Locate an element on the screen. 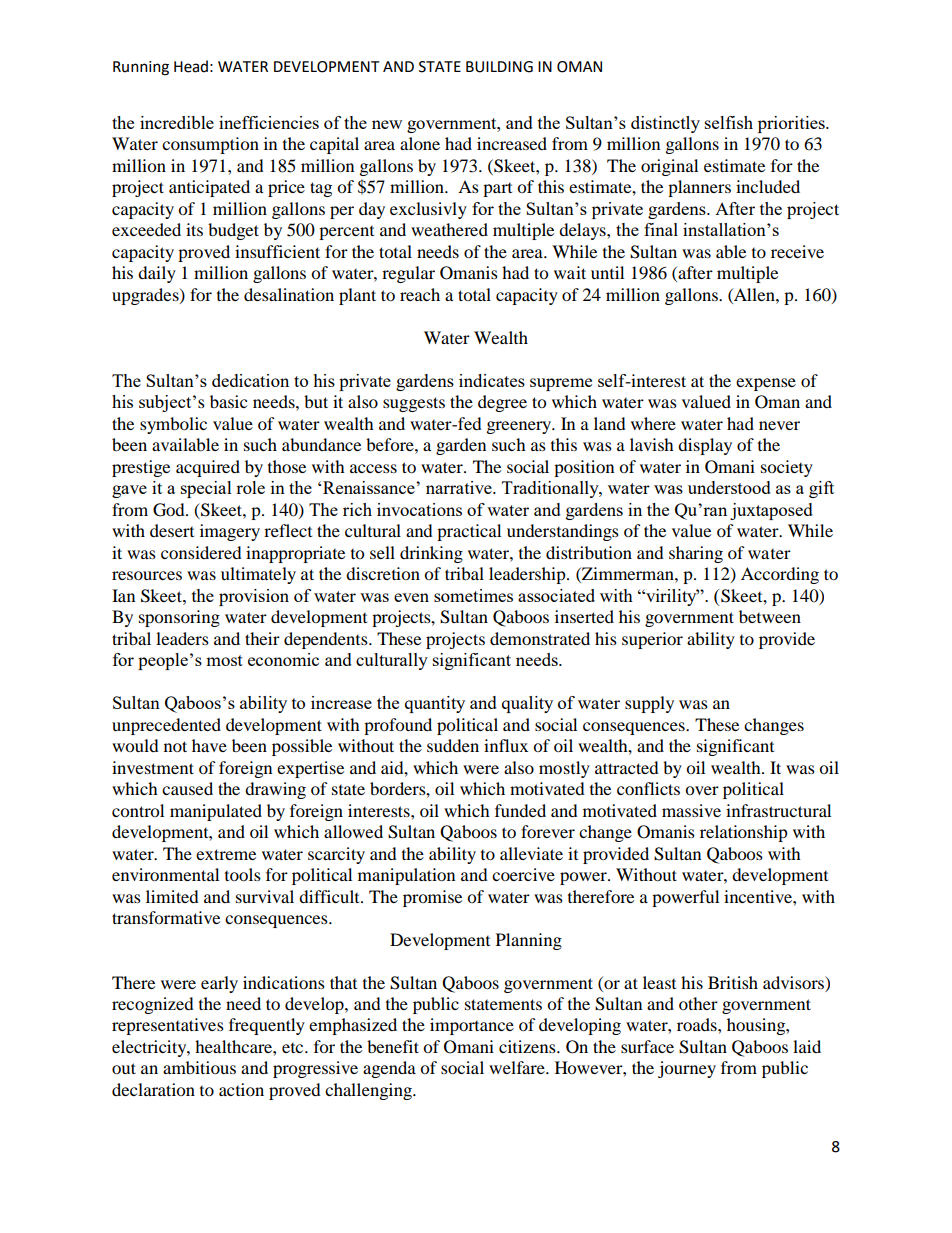 The height and width of the screenshot is (1233, 952). importance is located at coordinates (472, 1026).
